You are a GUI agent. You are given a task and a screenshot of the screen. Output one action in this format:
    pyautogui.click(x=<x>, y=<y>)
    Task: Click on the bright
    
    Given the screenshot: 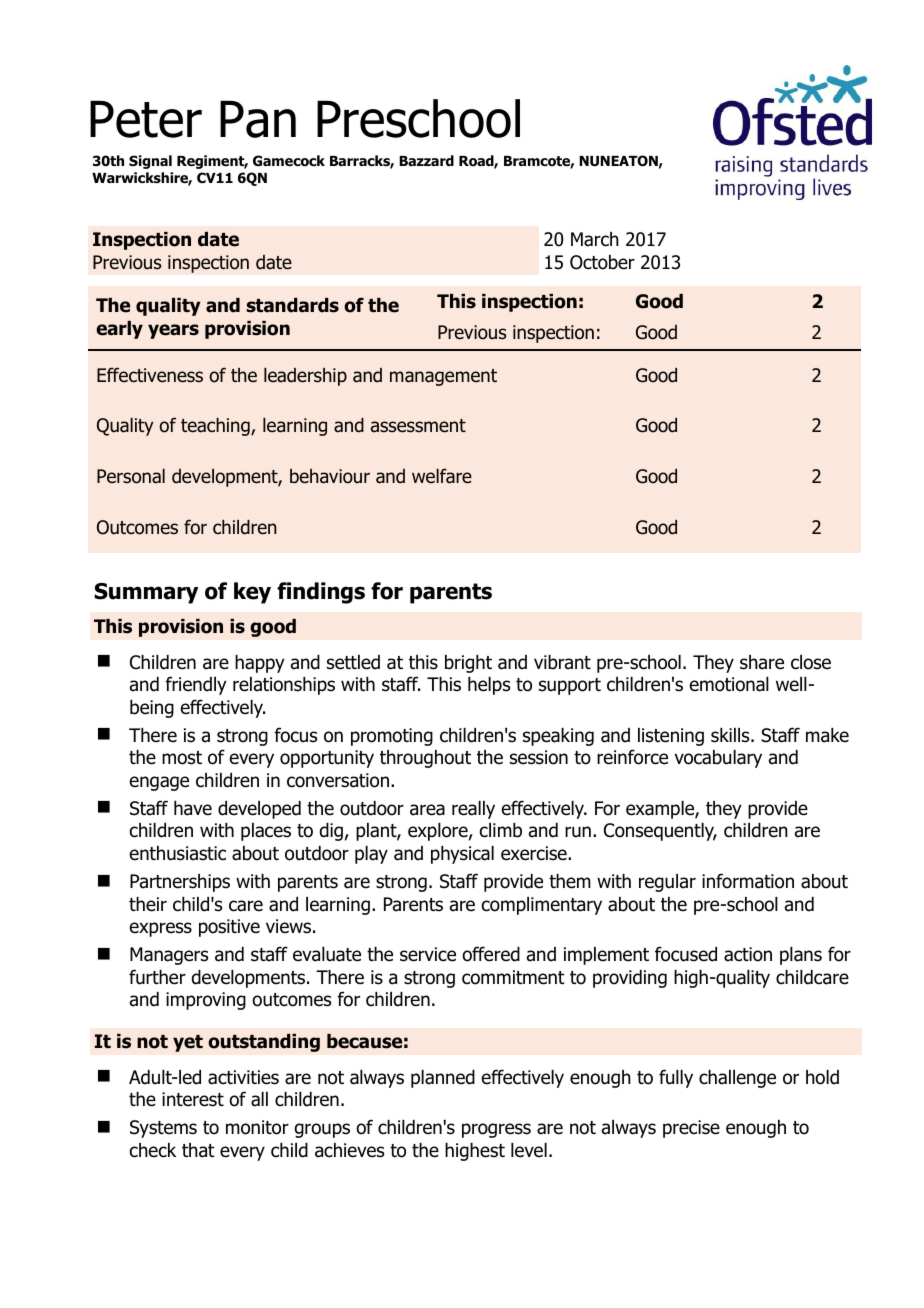 What is the action you would take?
    pyautogui.click(x=468, y=664)
